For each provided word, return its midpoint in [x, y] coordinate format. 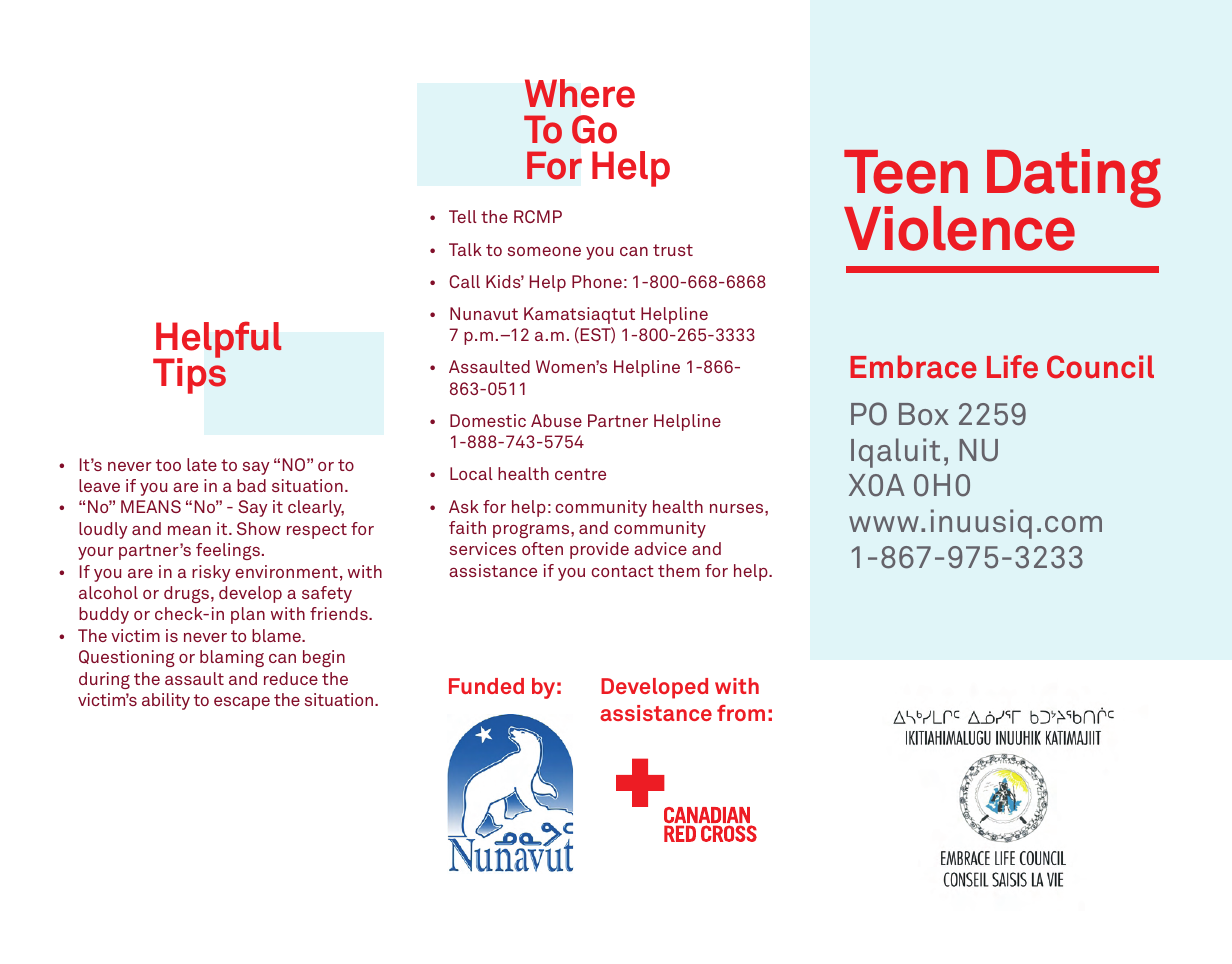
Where [580, 93]
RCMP [538, 216]
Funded [486, 686]
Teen [906, 172]
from [741, 712]
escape [242, 703]
